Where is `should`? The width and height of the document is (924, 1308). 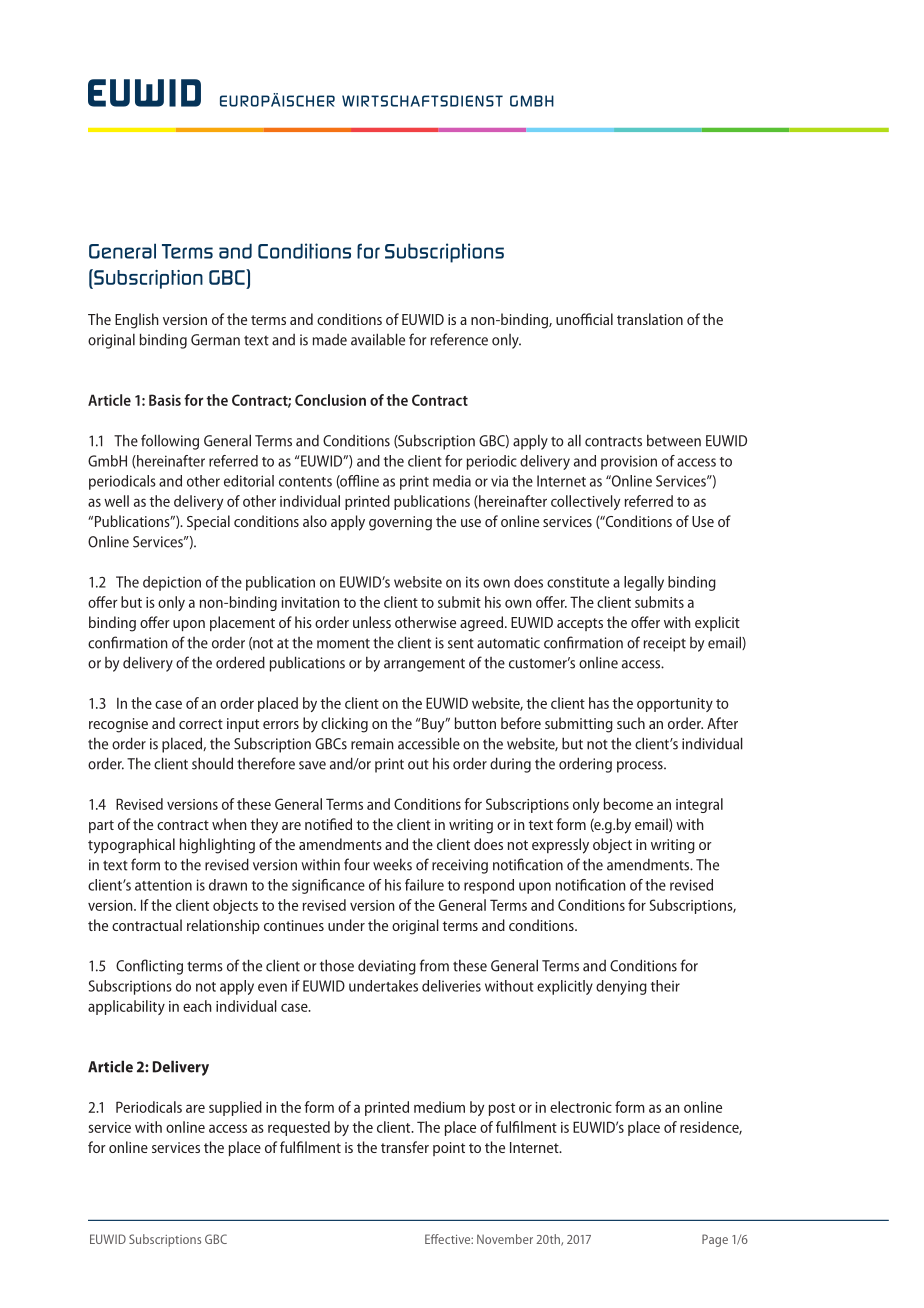 should is located at coordinates (212, 763).
